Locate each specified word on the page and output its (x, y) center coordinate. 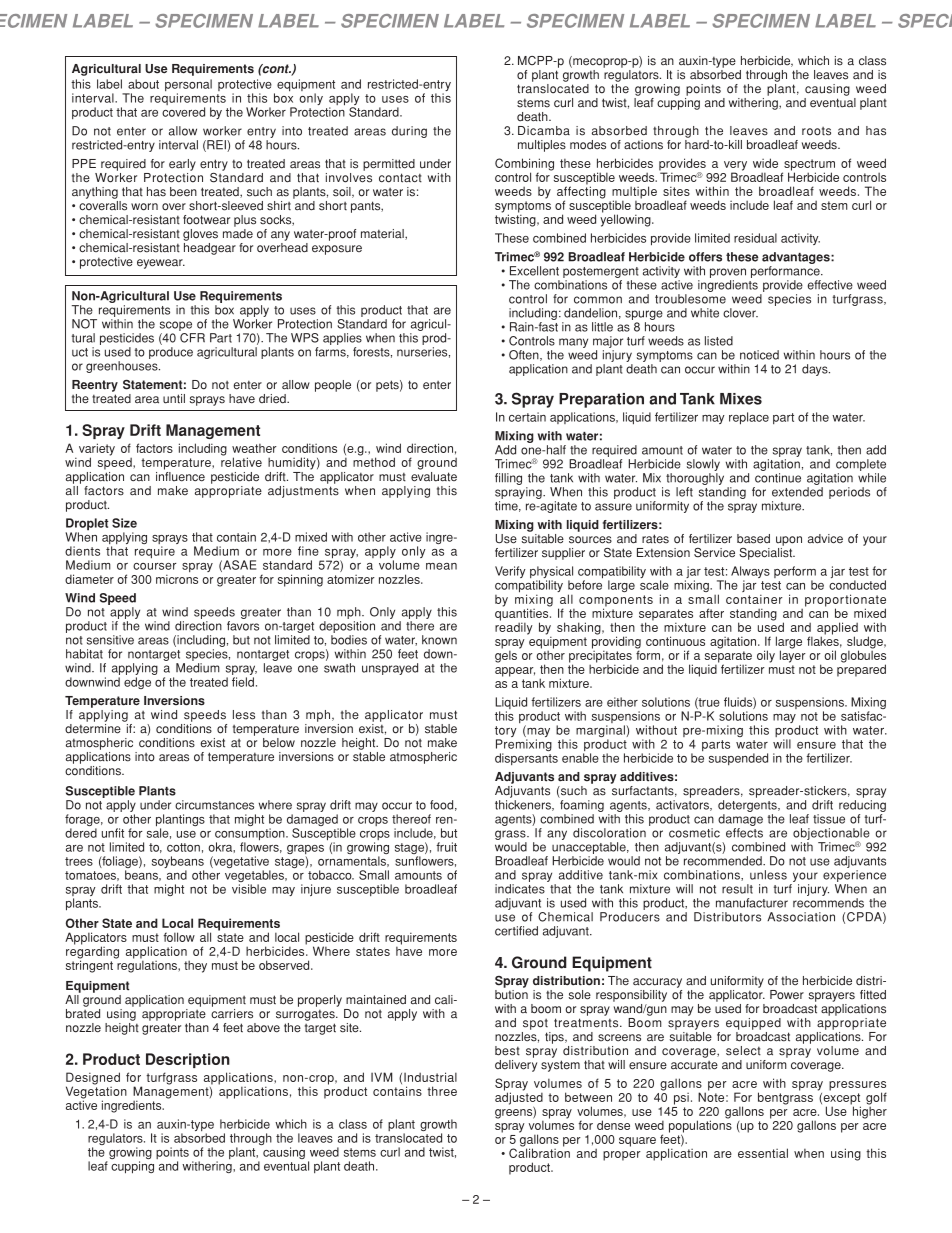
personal (188, 86)
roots (816, 131)
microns (177, 579)
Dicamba (544, 131)
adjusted (519, 1098)
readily (514, 627)
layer (793, 655)
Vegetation (96, 1092)
